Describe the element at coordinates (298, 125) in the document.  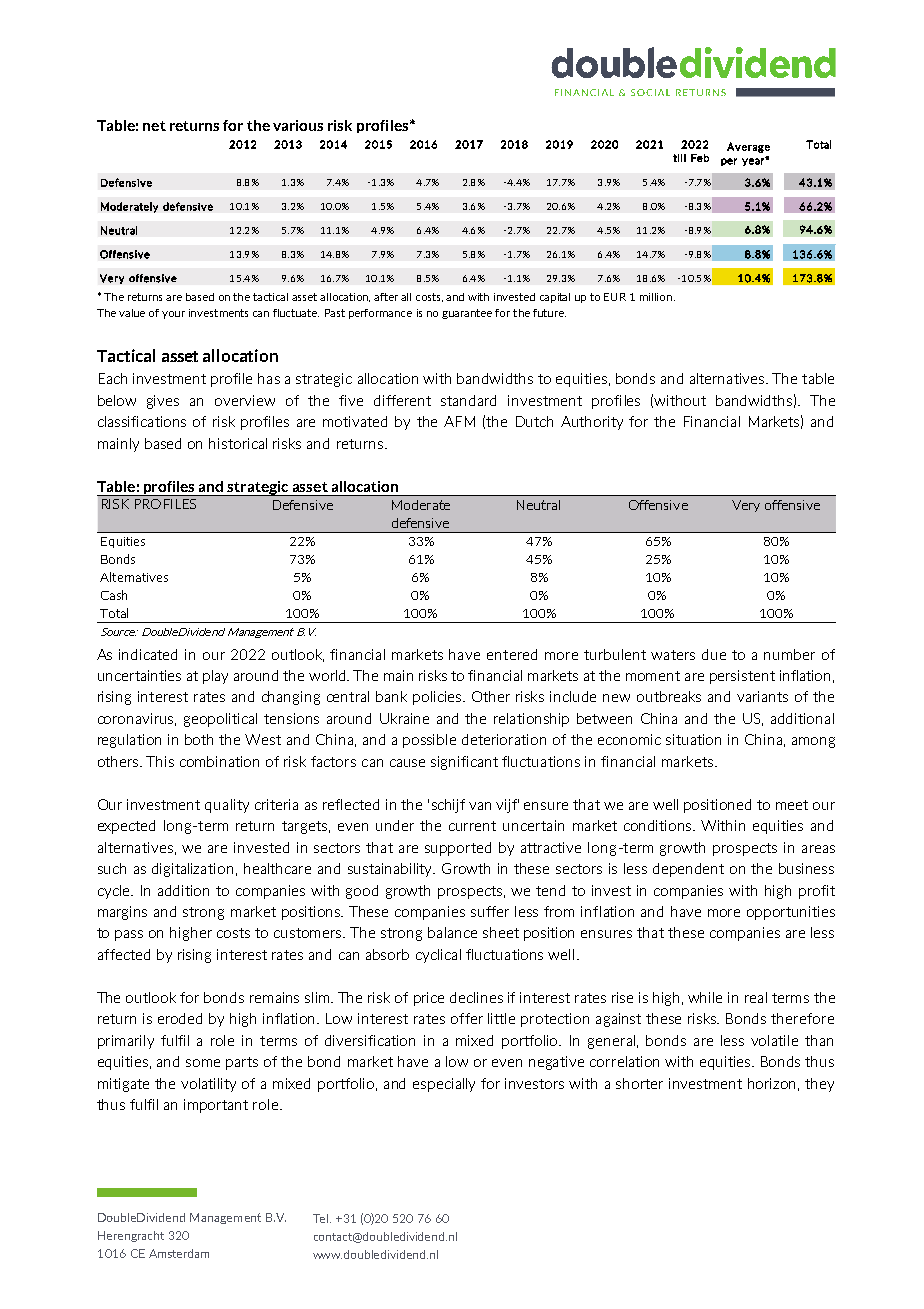
I see `various` at that location.
